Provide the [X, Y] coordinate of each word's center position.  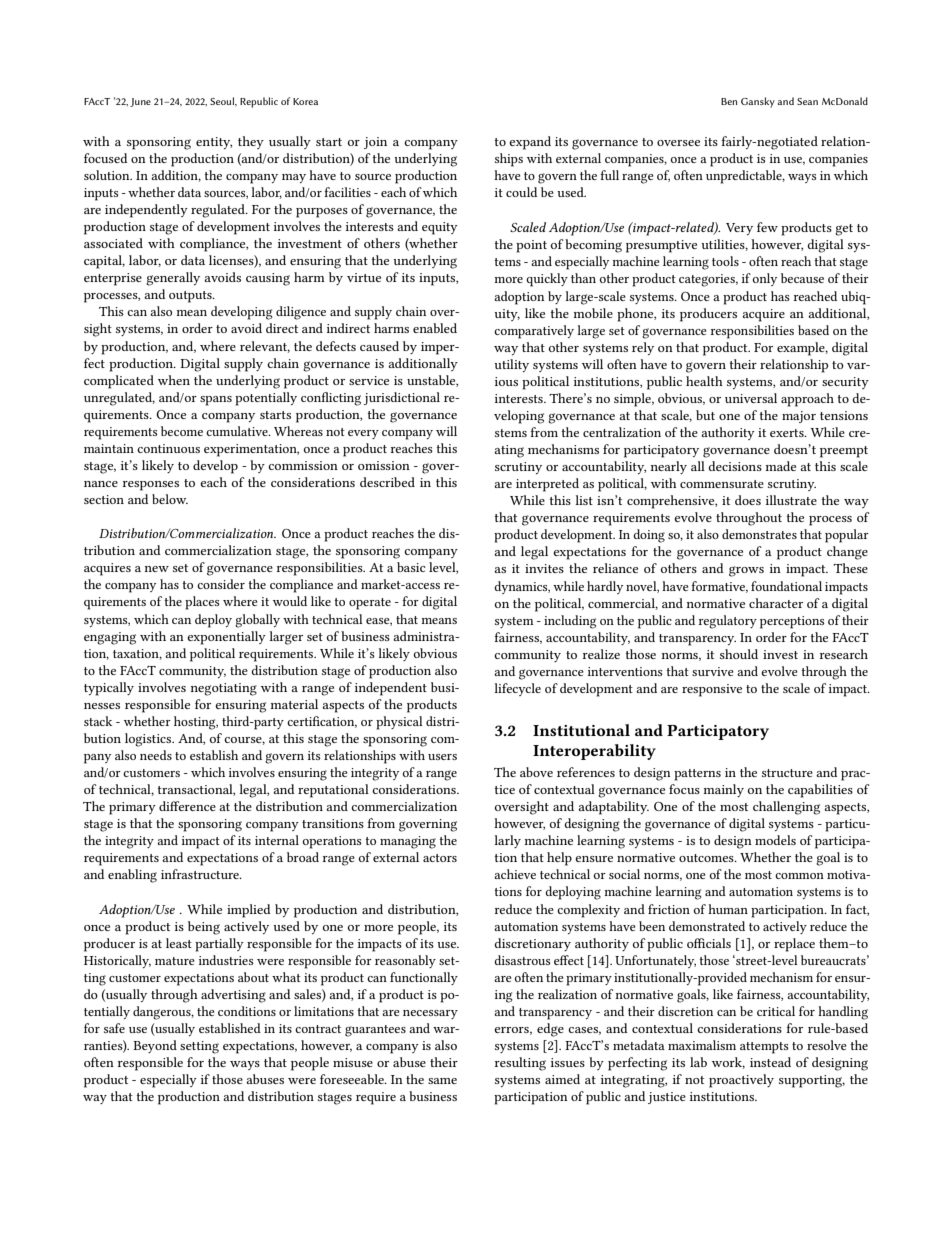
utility [511, 365]
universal [751, 398]
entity [214, 143]
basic [411, 567]
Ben [729, 101]
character [776, 603]
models [775, 840]
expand [530, 143]
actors [440, 858]
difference [187, 806]
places [202, 603]
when [174, 380]
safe [114, 1028]
